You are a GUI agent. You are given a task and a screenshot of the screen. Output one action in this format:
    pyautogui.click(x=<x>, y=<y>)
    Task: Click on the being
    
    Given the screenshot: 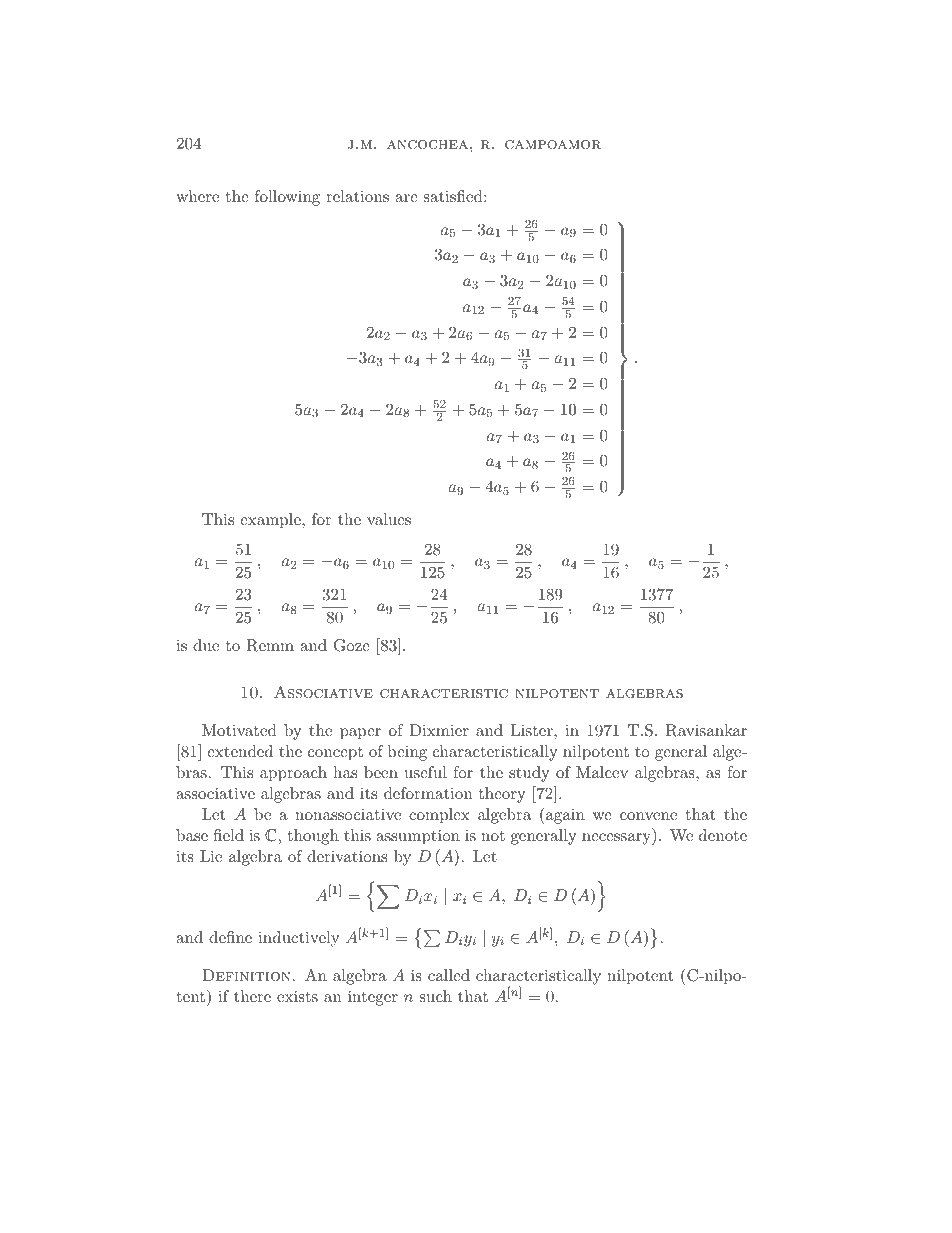 What is the action you would take?
    pyautogui.click(x=407, y=753)
